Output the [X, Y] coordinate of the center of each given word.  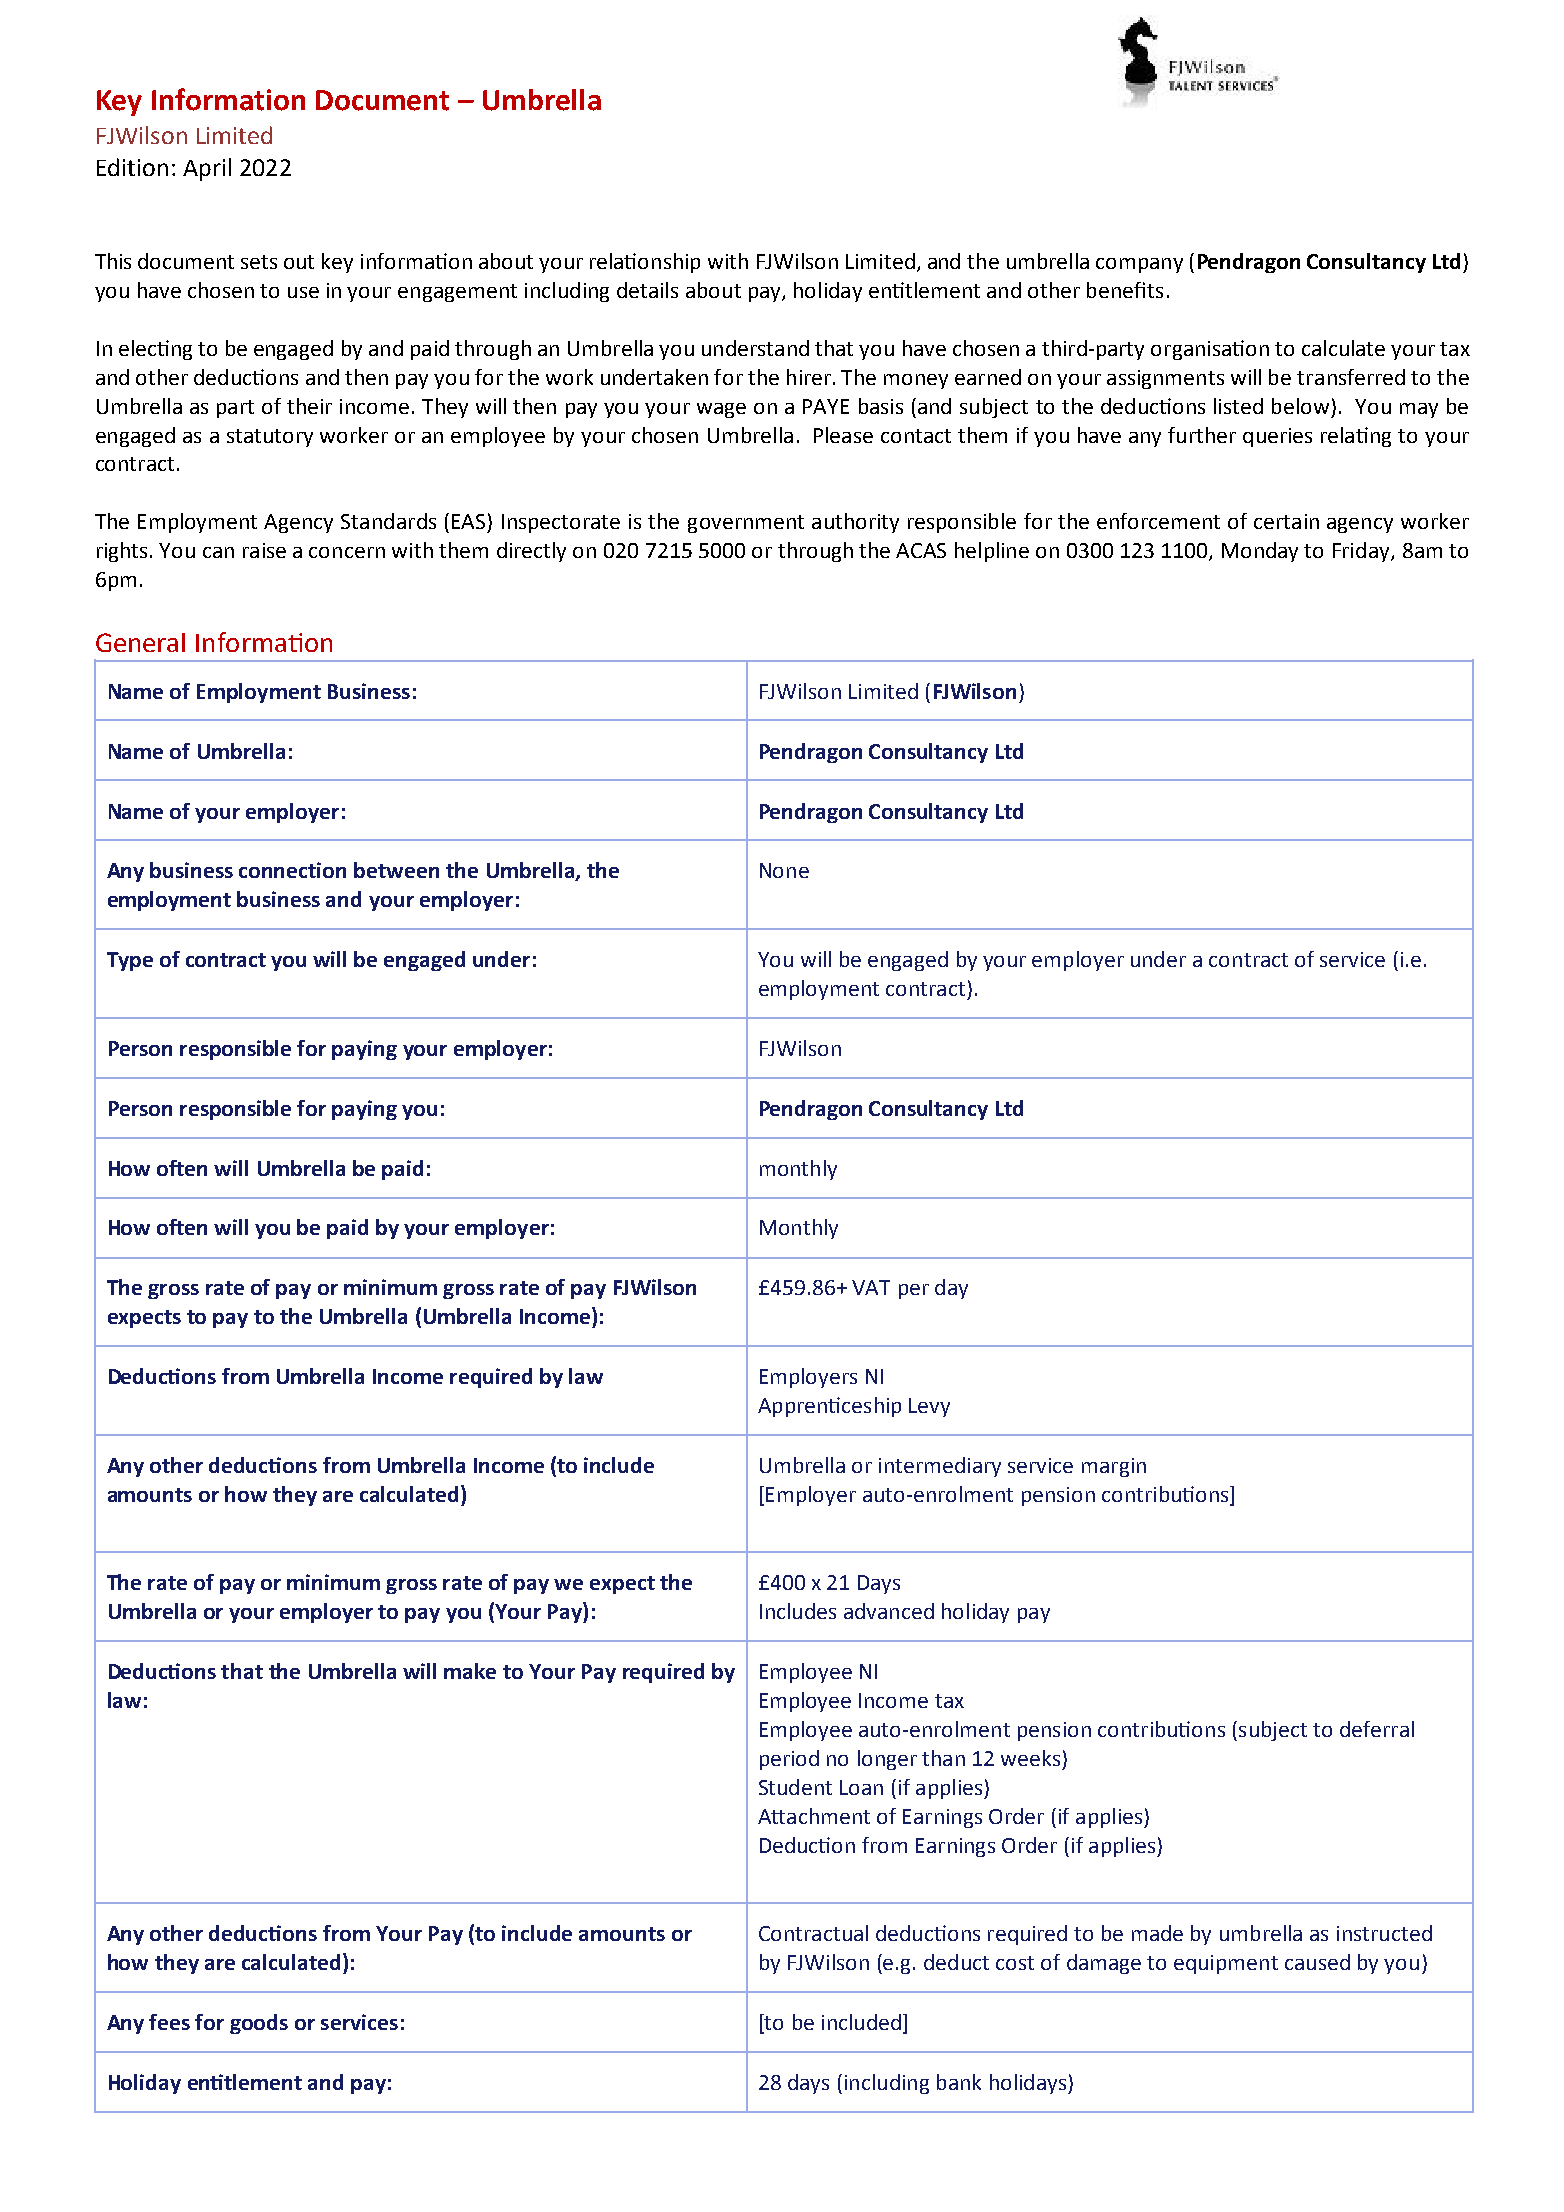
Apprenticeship [829, 1407]
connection [292, 870]
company [1139, 265]
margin [1114, 1467]
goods [259, 2024]
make [470, 1671]
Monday [1260, 552]
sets [259, 262]
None [784, 870]
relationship [645, 263]
